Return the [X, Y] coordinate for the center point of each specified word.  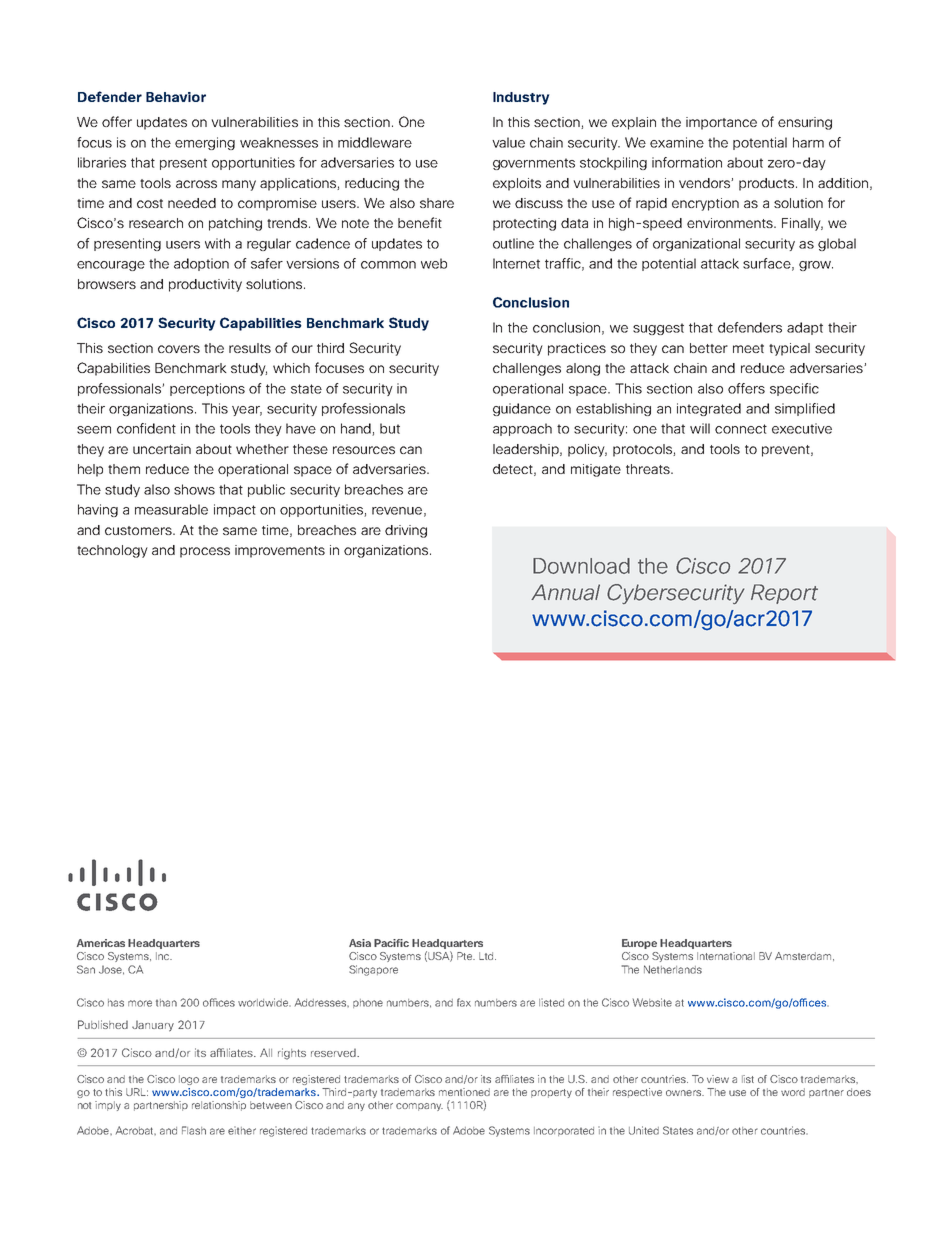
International [726, 956]
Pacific [391, 943]
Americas [101, 943]
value [508, 142]
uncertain [162, 449]
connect [741, 429]
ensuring [805, 123]
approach [522, 429]
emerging [205, 143]
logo [189, 1080]
